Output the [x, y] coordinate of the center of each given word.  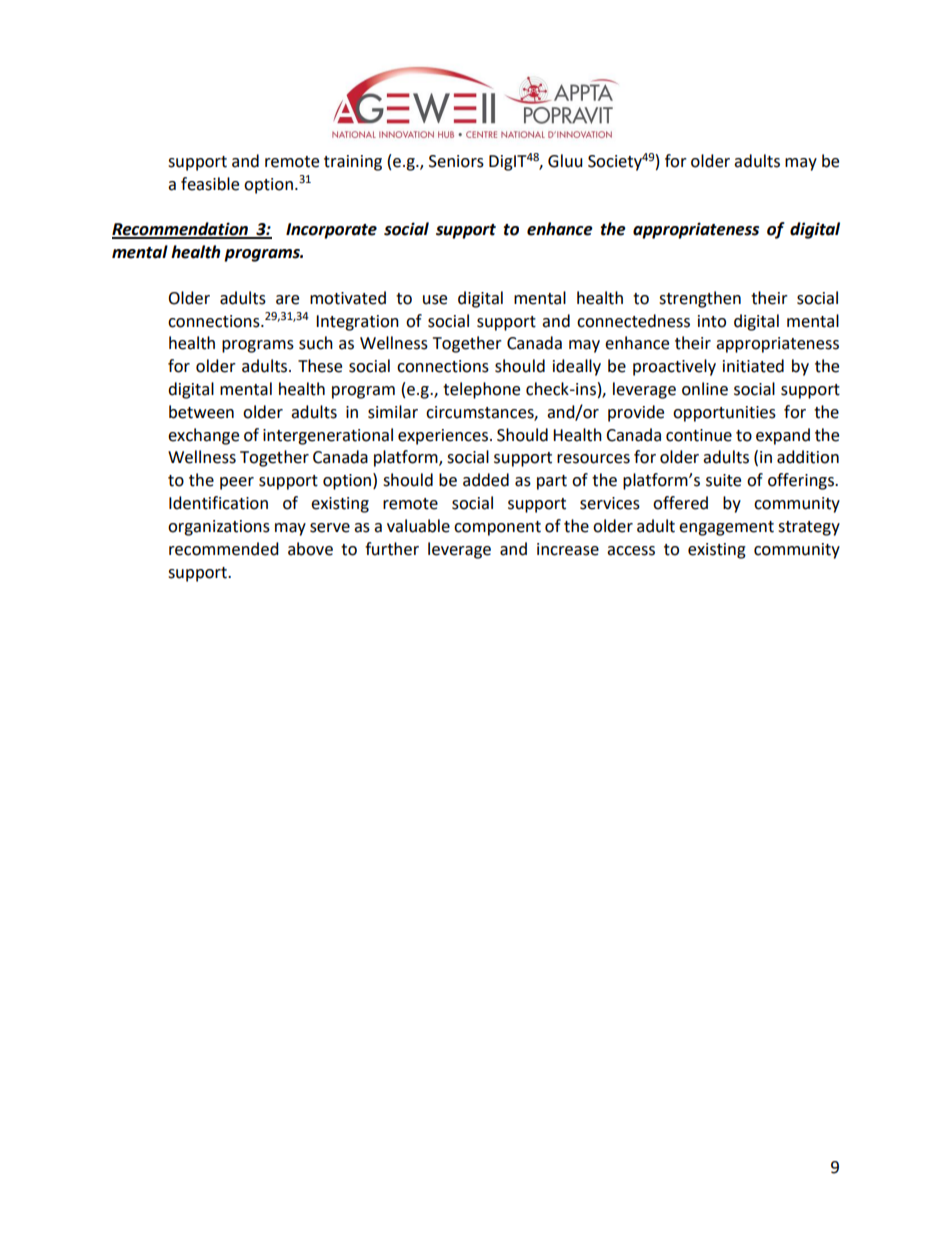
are [287, 300]
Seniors [456, 161]
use [435, 300]
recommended [224, 549]
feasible [210, 184]
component [497, 528]
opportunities [724, 414]
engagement [726, 528]
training [353, 163]
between [201, 412]
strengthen [700, 299]
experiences [443, 437]
